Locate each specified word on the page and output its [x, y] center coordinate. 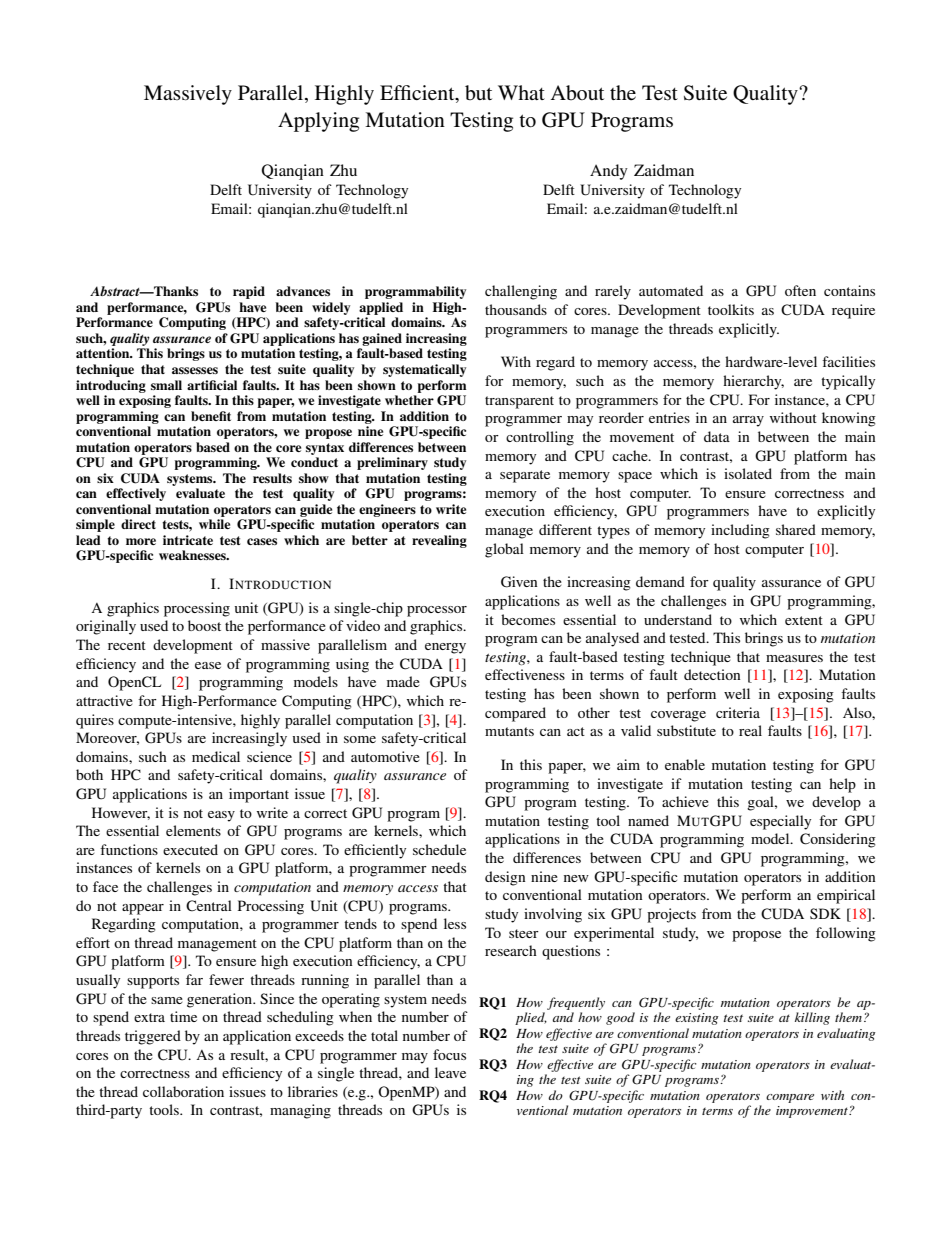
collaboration [183, 1091]
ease [208, 665]
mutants [509, 731]
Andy [609, 172]
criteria [738, 712]
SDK [825, 913]
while [214, 524]
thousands [516, 309]
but [478, 93]
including [740, 531]
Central [209, 906]
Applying [318, 122]
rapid [249, 292]
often [800, 290]
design [505, 878]
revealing [439, 541]
